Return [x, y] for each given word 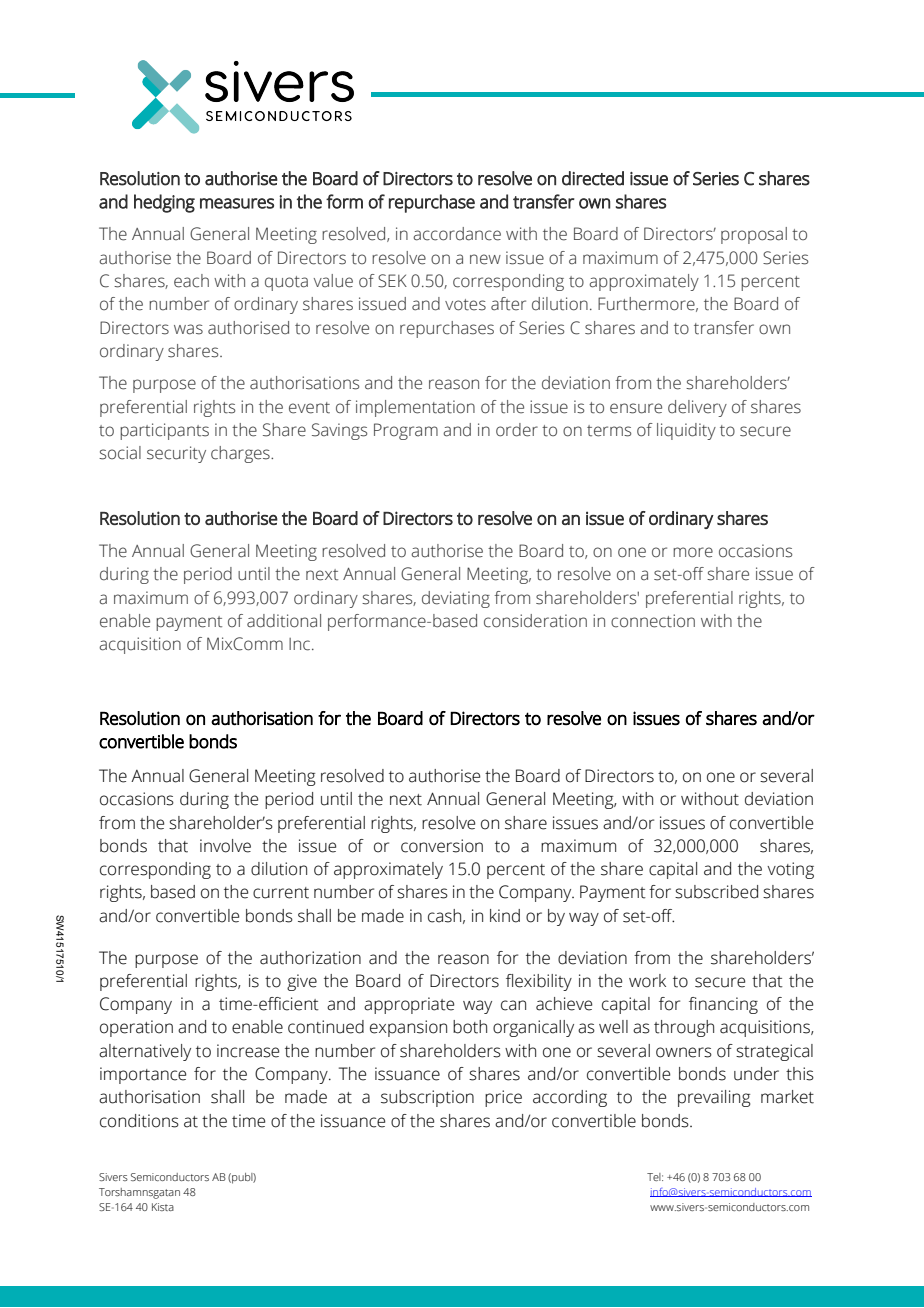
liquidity [686, 431]
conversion [442, 846]
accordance [457, 234]
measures [237, 203]
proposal [754, 235]
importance [143, 1075]
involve [225, 846]
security [176, 454]
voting [790, 870]
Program [406, 431]
